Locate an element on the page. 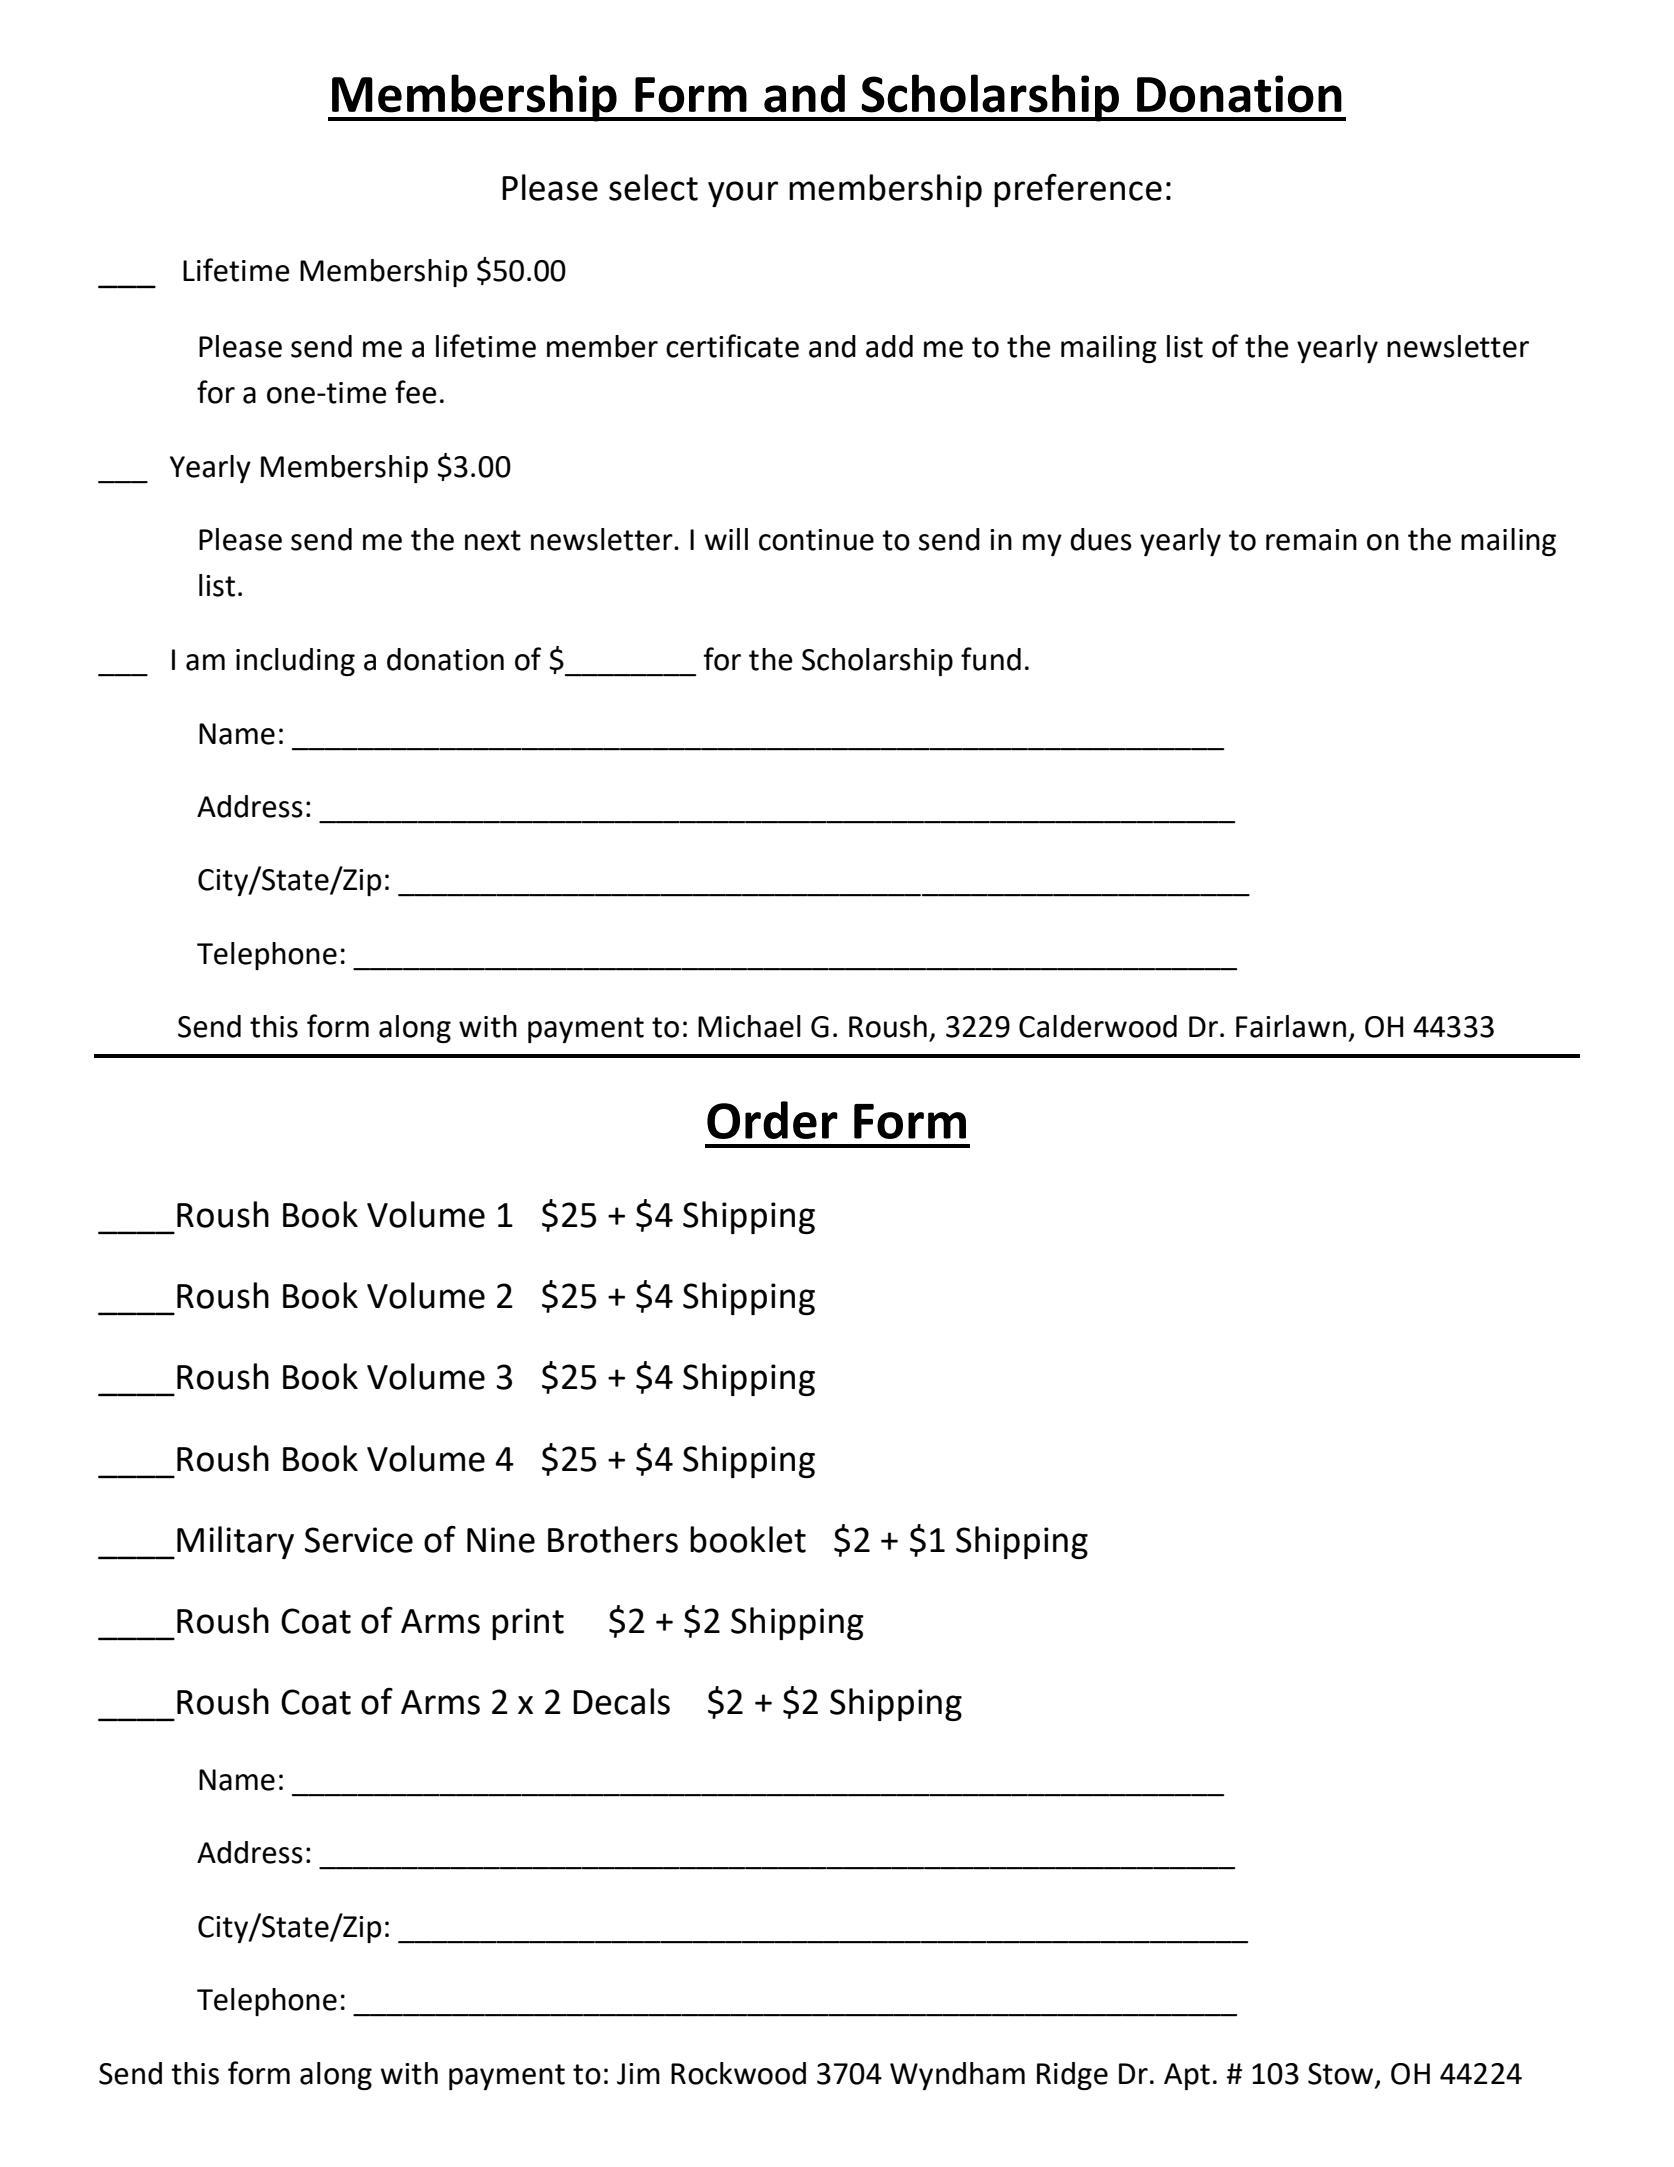  Service is located at coordinates (359, 1540).
